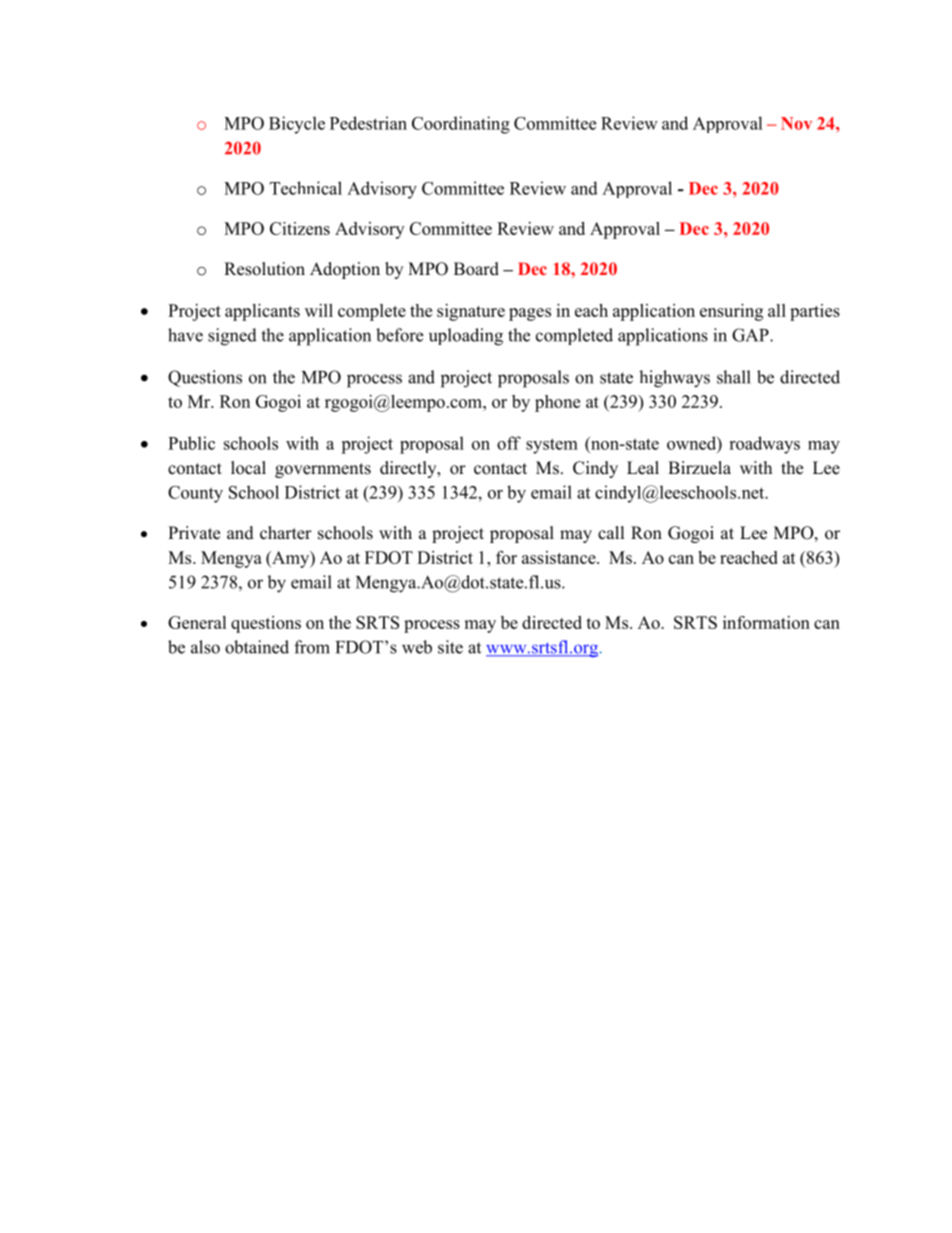 Image resolution: width=952 pixels, height=1233 pixels. Describe the element at coordinates (764, 445) in the screenshot. I see `roadways` at that location.
